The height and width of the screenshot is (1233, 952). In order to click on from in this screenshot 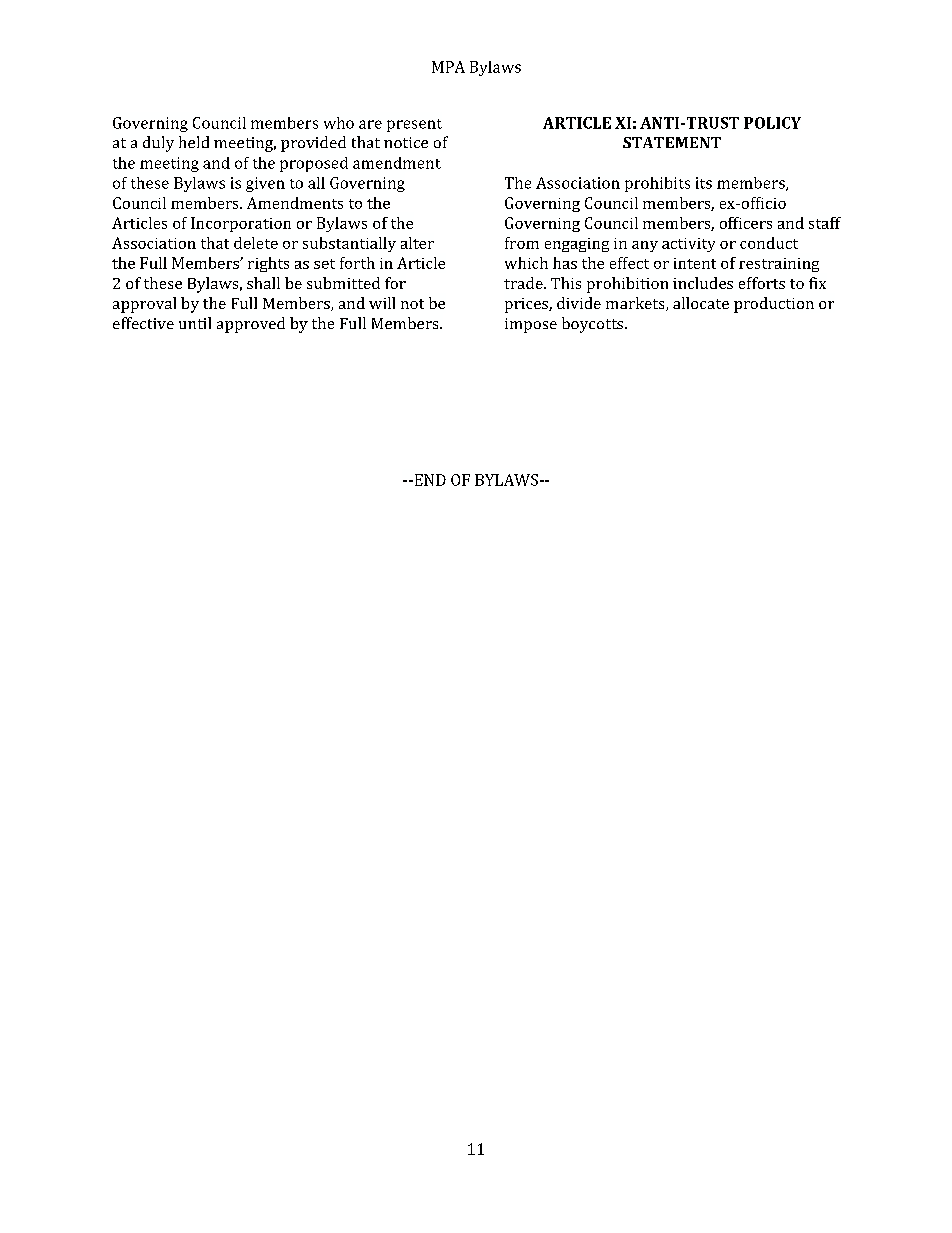, I will do `click(522, 243)`.
